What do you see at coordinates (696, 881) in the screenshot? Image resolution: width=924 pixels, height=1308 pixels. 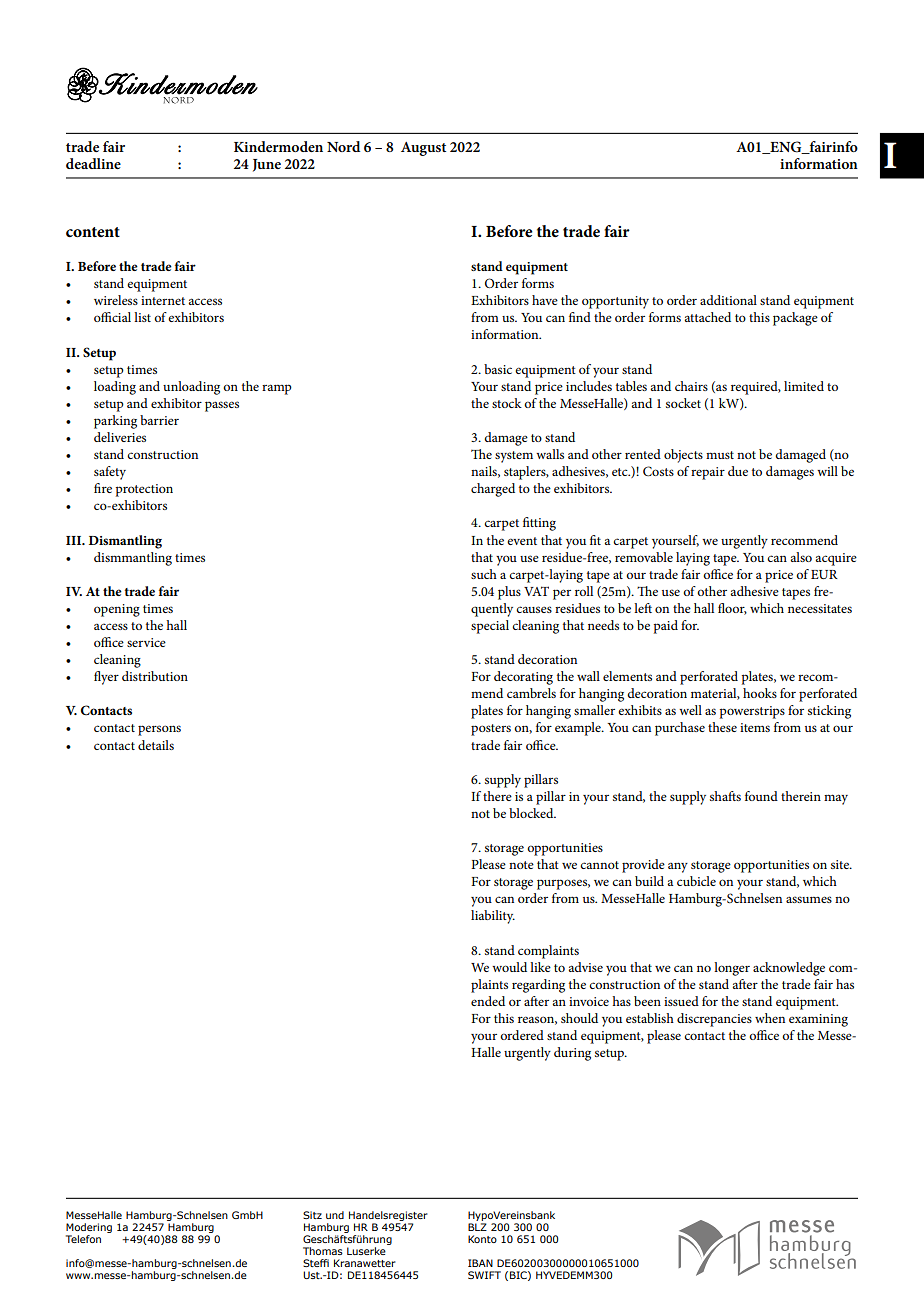 I see `cubicle` at bounding box center [696, 881].
